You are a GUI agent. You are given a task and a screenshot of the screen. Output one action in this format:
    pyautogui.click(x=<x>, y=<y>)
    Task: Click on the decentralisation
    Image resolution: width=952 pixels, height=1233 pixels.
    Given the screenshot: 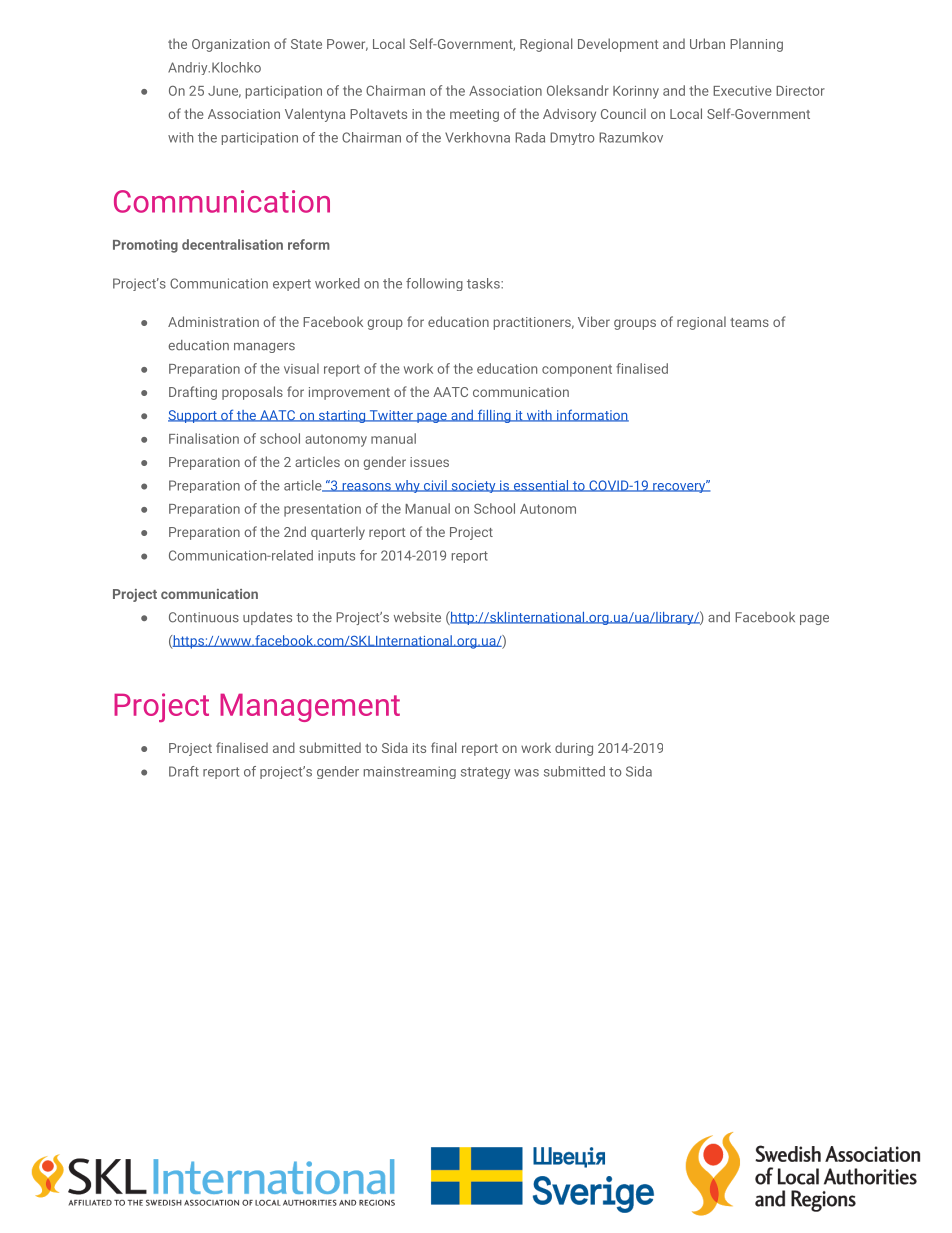 What is the action you would take?
    pyautogui.click(x=232, y=244)
